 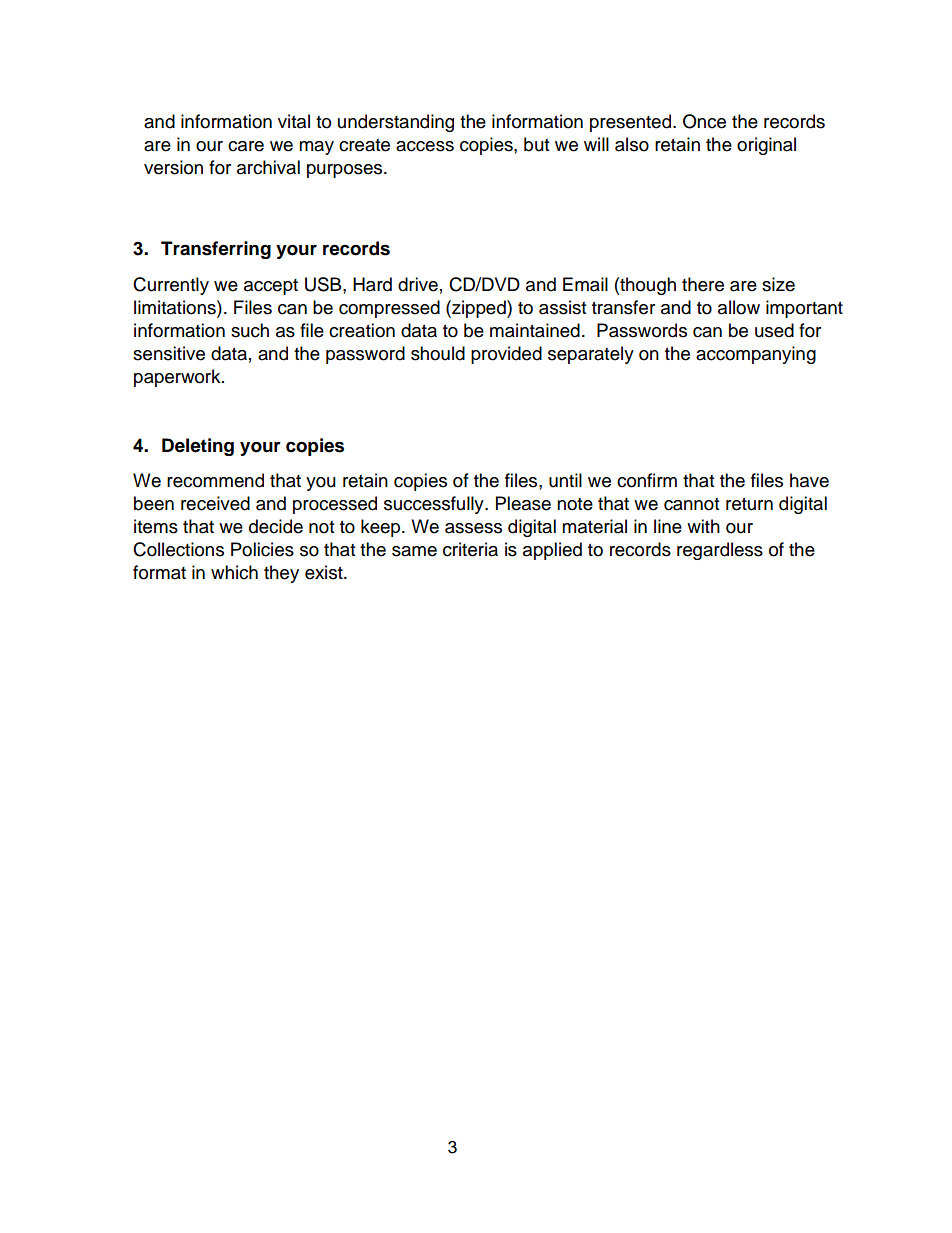 I want to click on but, so click(x=536, y=144).
